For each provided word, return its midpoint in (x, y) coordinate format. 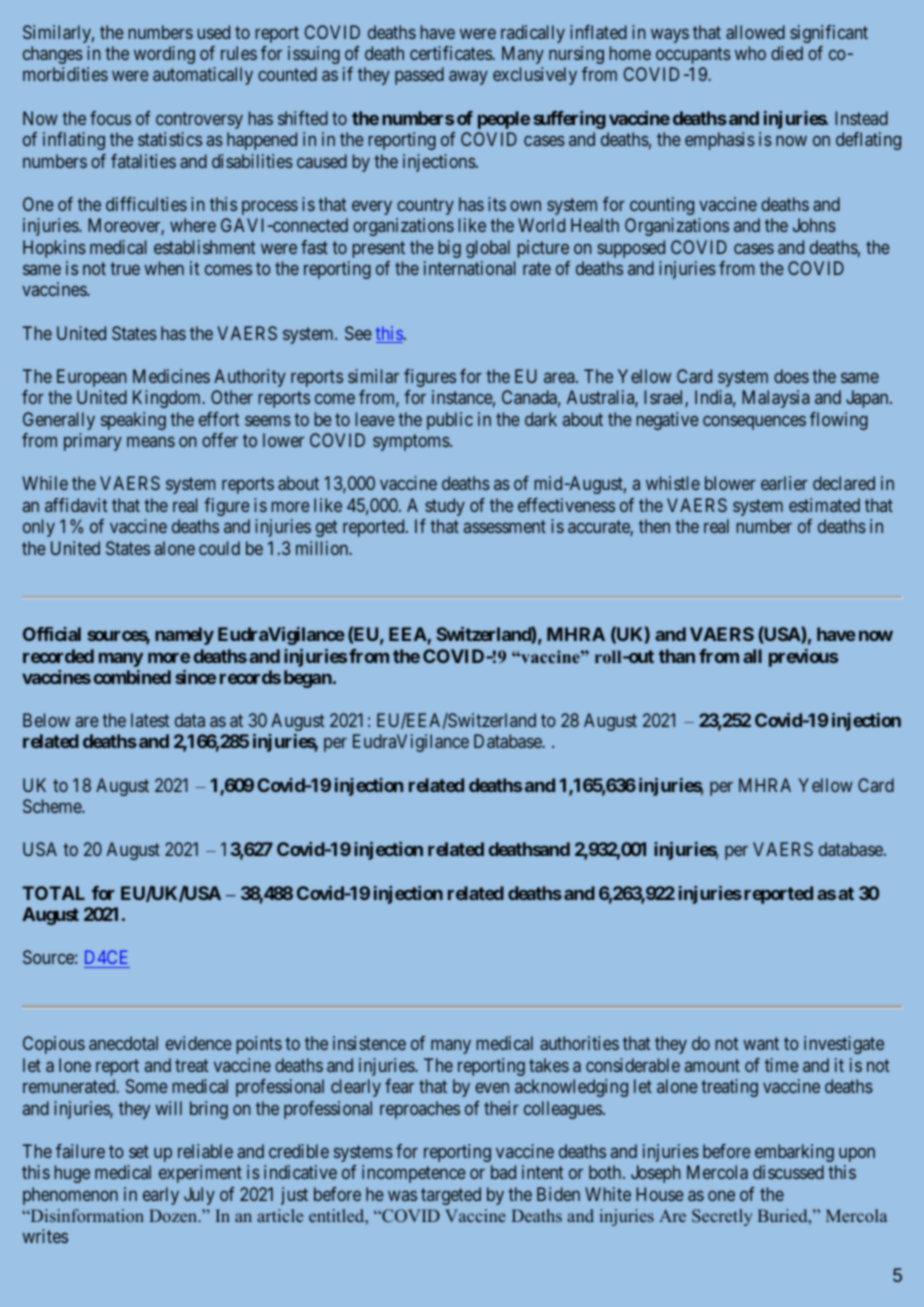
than (677, 656)
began (309, 679)
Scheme (53, 806)
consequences (754, 422)
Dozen (174, 1215)
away (468, 78)
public (450, 421)
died (787, 53)
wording (164, 55)
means (151, 442)
